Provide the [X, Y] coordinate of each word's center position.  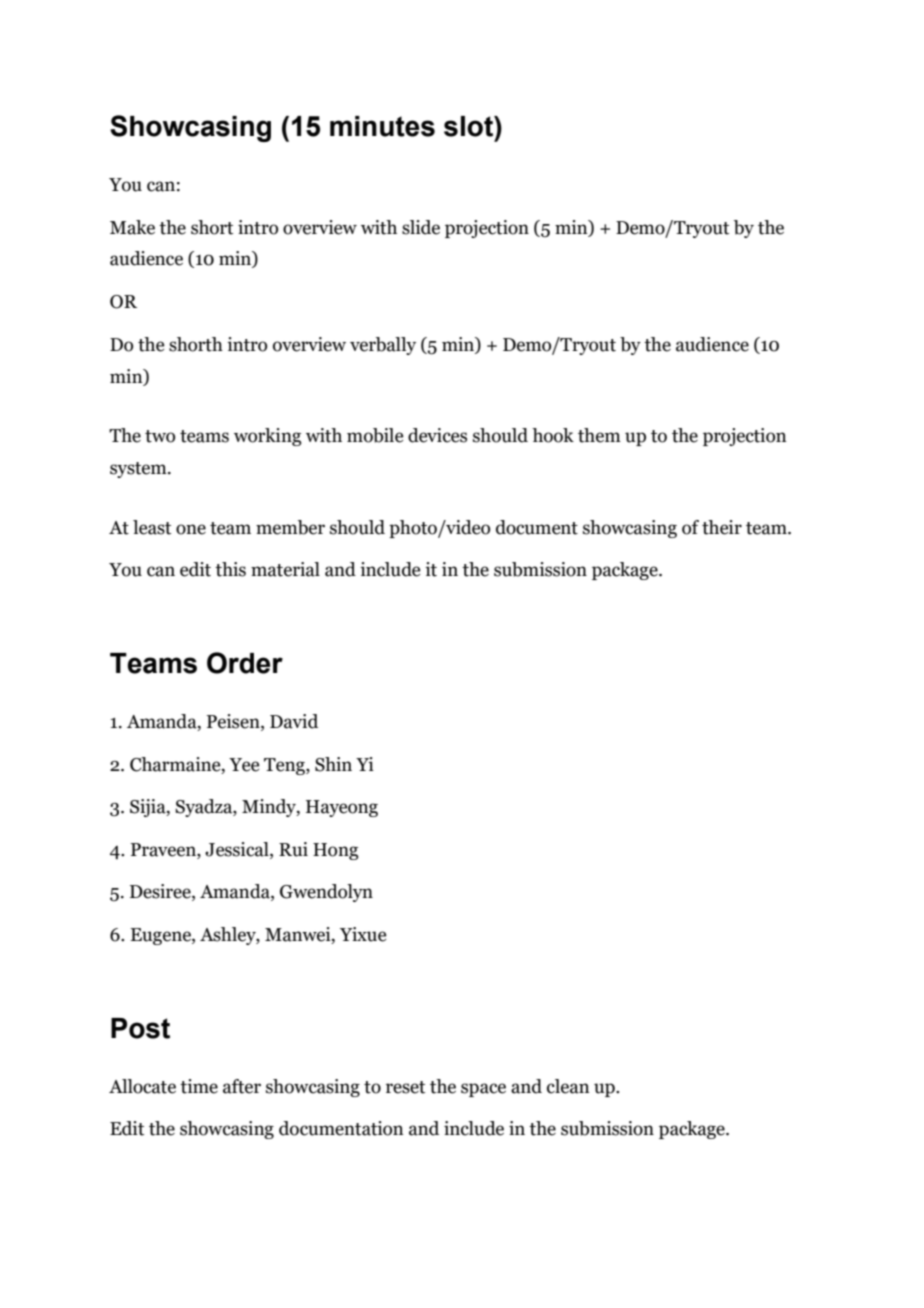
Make [132, 227]
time [199, 1086]
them [599, 435]
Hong [336, 851]
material [285, 569]
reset [405, 1087]
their [722, 527]
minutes [382, 126]
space [483, 1090]
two [160, 436]
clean [568, 1086]
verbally [383, 346]
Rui [293, 849]
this [230, 569]
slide [421, 227]
